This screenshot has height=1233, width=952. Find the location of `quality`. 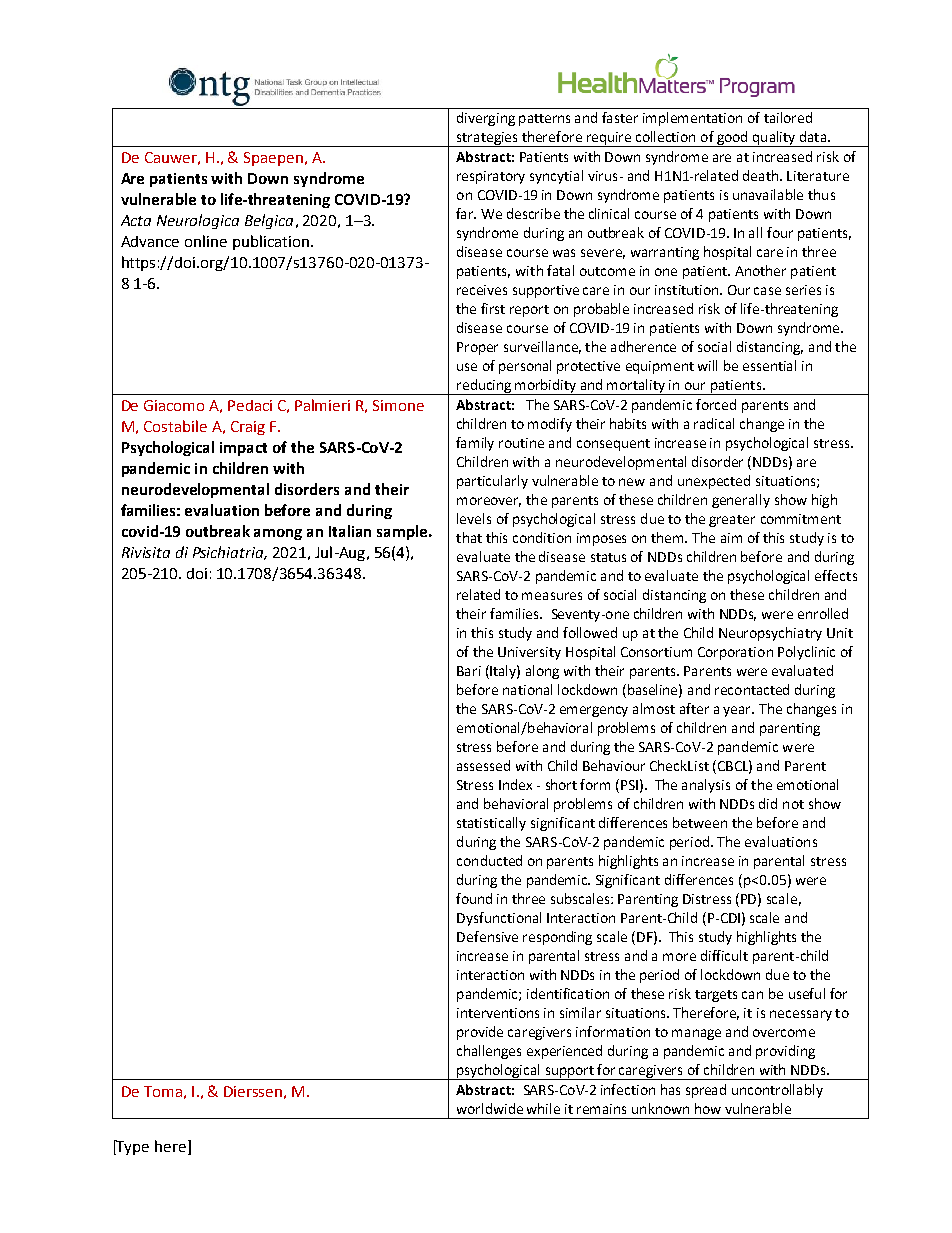

quality is located at coordinates (774, 139).
